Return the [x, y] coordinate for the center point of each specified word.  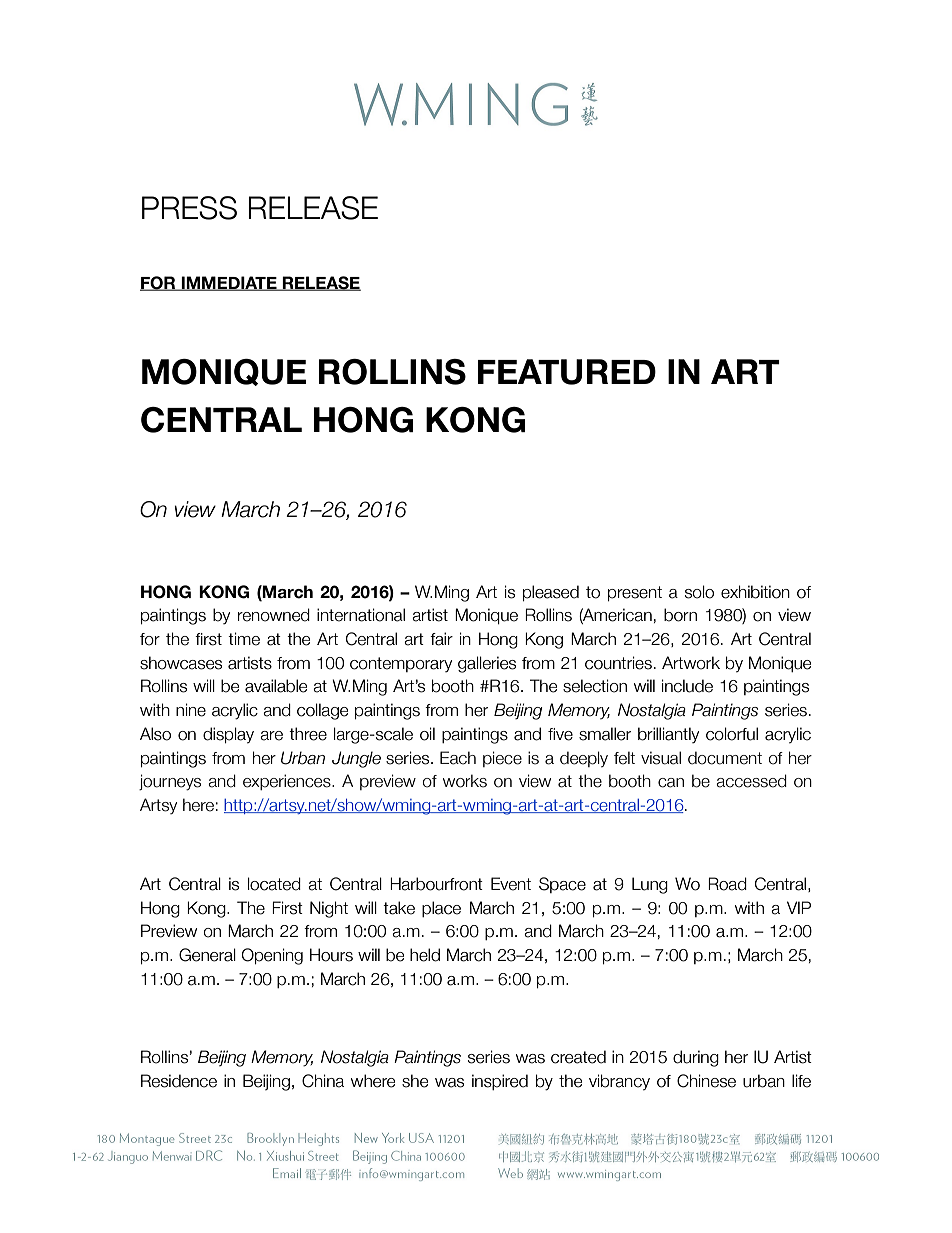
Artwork [691, 663]
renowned [274, 615]
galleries [487, 664]
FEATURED [567, 372]
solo [699, 592]
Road [727, 884]
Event [511, 884]
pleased [551, 593]
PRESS [189, 208]
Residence [179, 1081]
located [274, 884]
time [244, 639]
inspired [500, 1082]
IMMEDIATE [229, 283]
